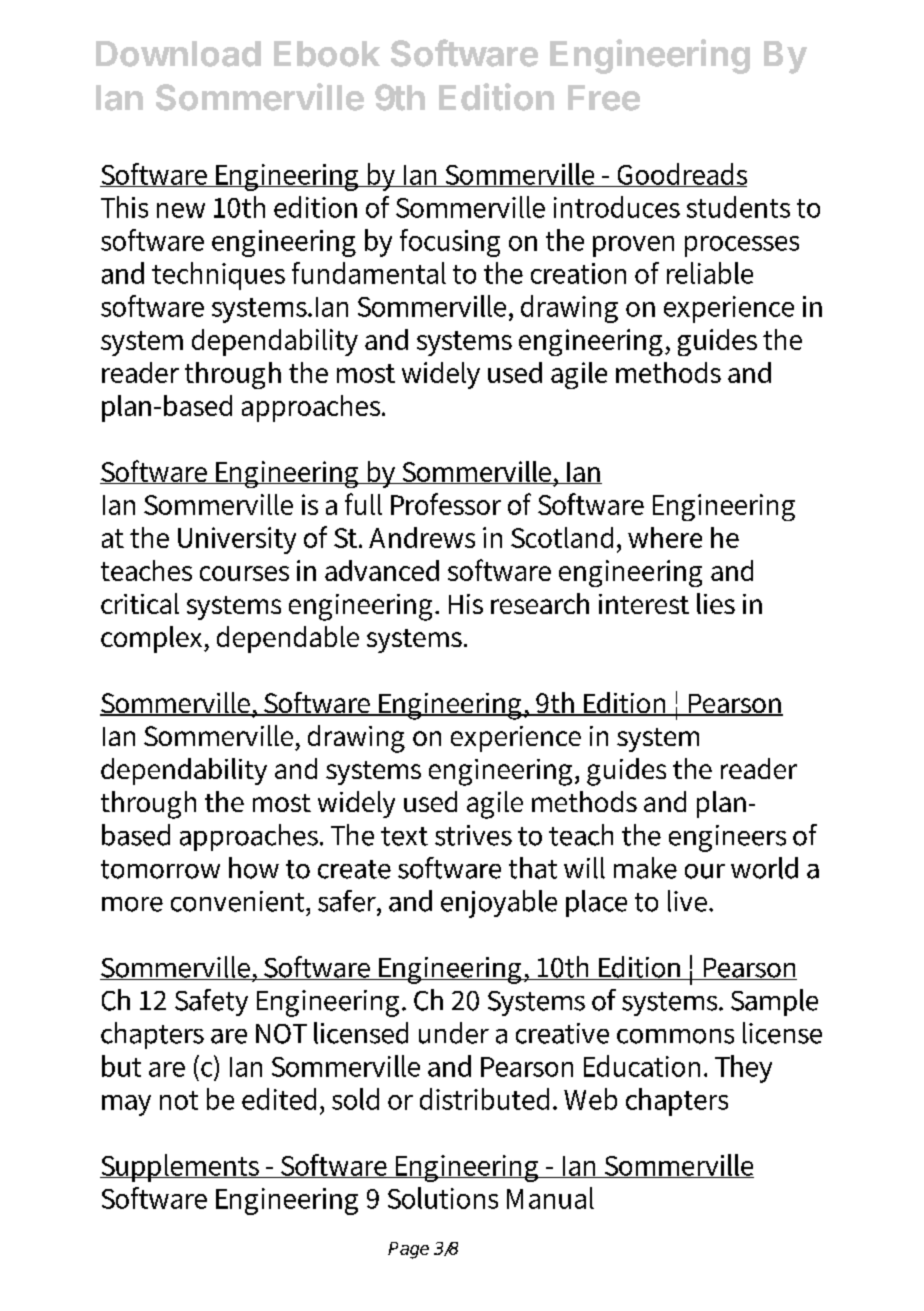  Describe the element at coordinates (327, 54) in the document. I see `Ebook` at that location.
